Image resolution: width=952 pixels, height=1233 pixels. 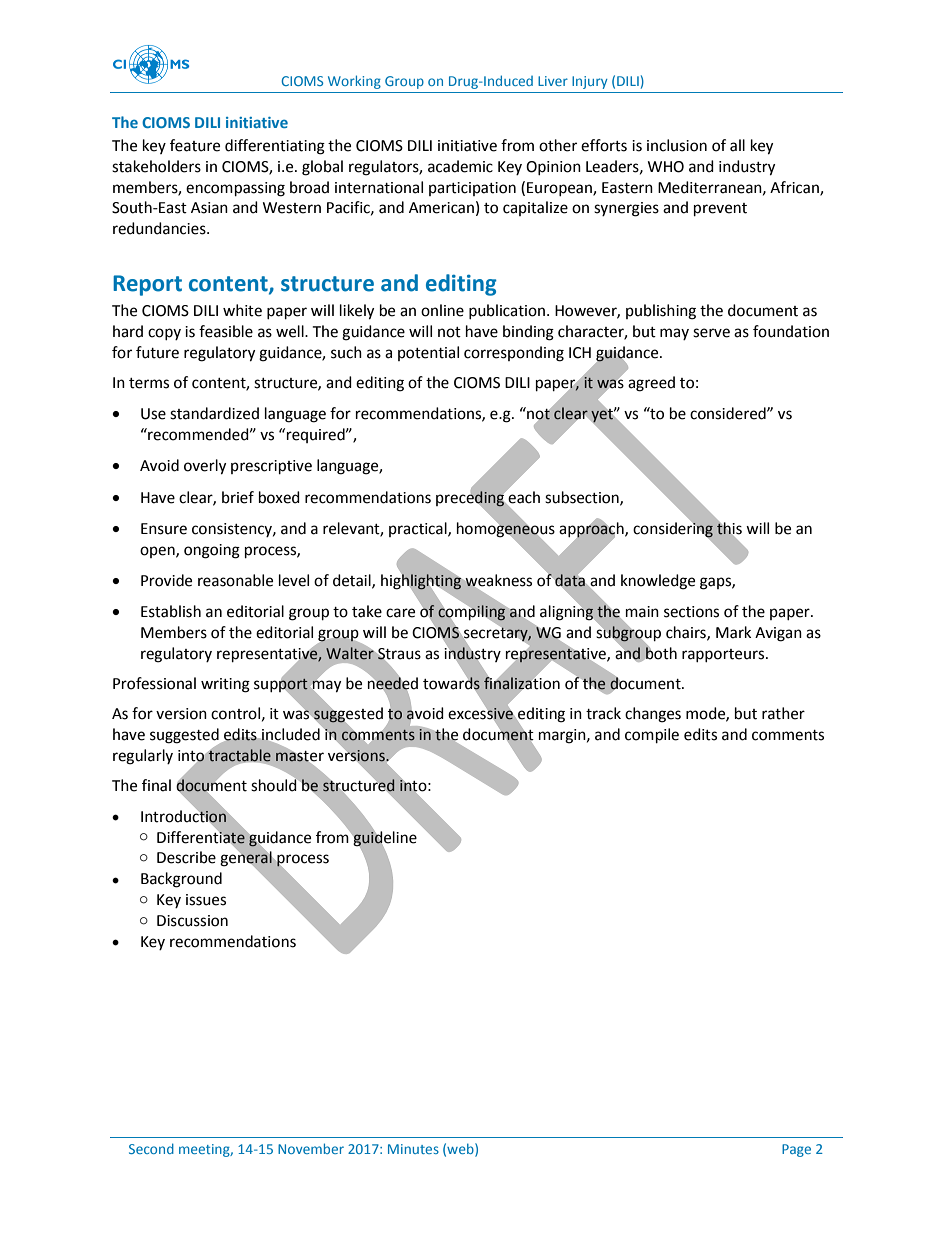 What do you see at coordinates (151, 1148) in the page?
I see `Second` at bounding box center [151, 1148].
